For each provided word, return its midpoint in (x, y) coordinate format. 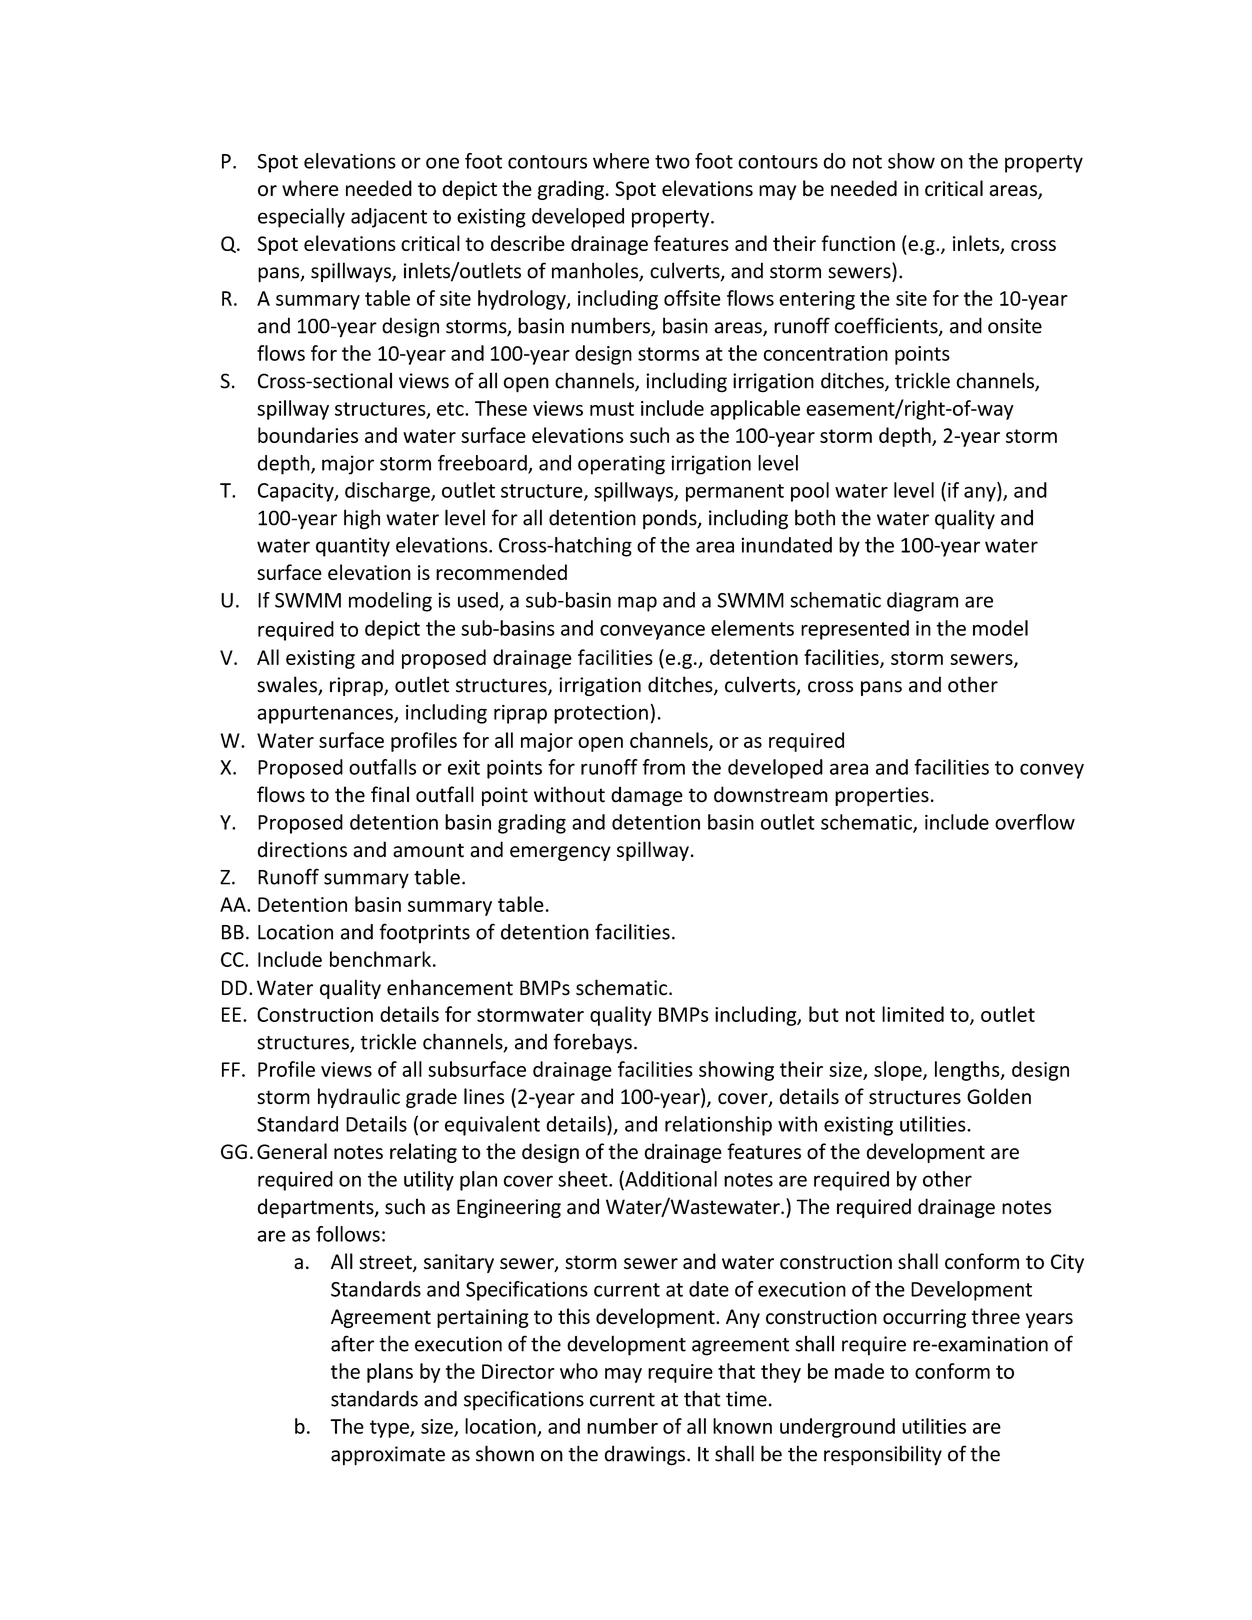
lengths (968, 1071)
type (390, 1429)
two (672, 162)
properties (882, 796)
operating (621, 465)
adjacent (389, 218)
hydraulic (359, 1098)
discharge (388, 492)
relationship (718, 1126)
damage (647, 796)
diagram (922, 602)
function (858, 243)
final (390, 794)
